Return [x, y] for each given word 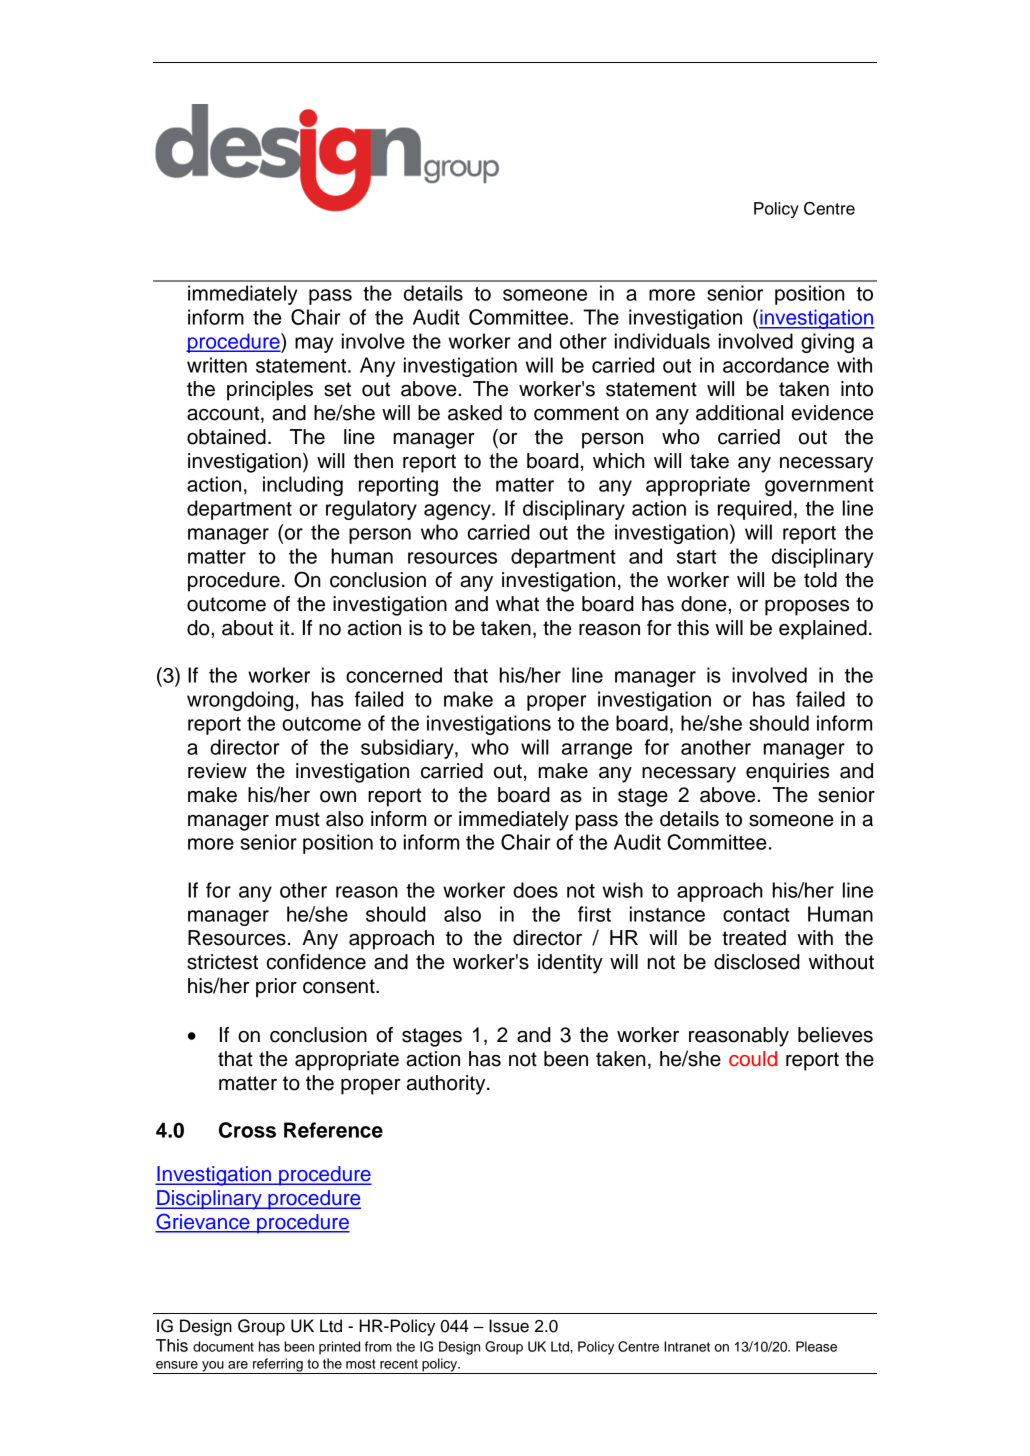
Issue [509, 1326]
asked [475, 413]
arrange [597, 751]
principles [270, 391]
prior [276, 988]
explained [823, 630]
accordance [776, 365]
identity [570, 964]
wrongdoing [240, 701]
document [223, 1346]
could [753, 1059]
